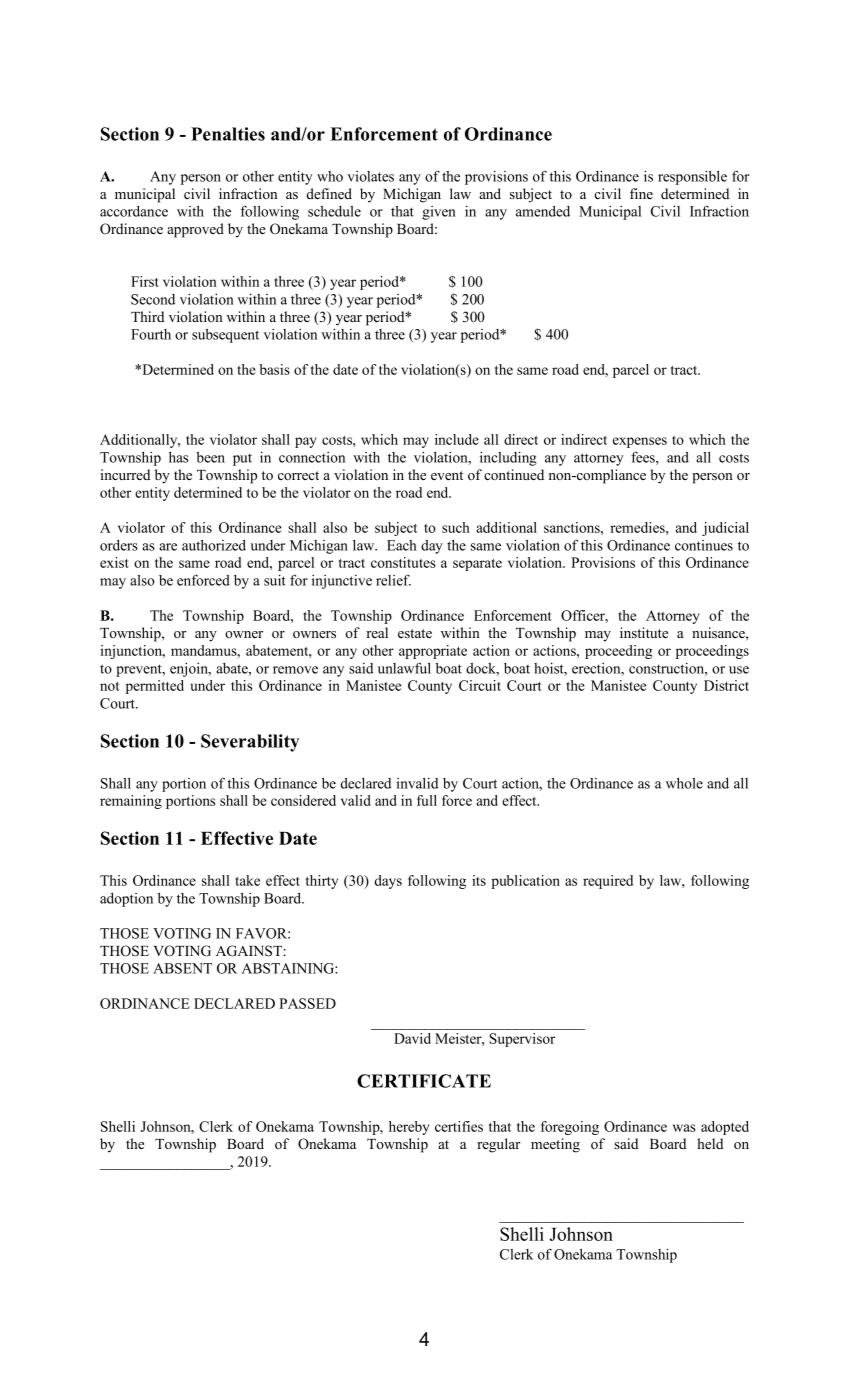  Describe the element at coordinates (640, 442) in the screenshot. I see `expenses` at that location.
